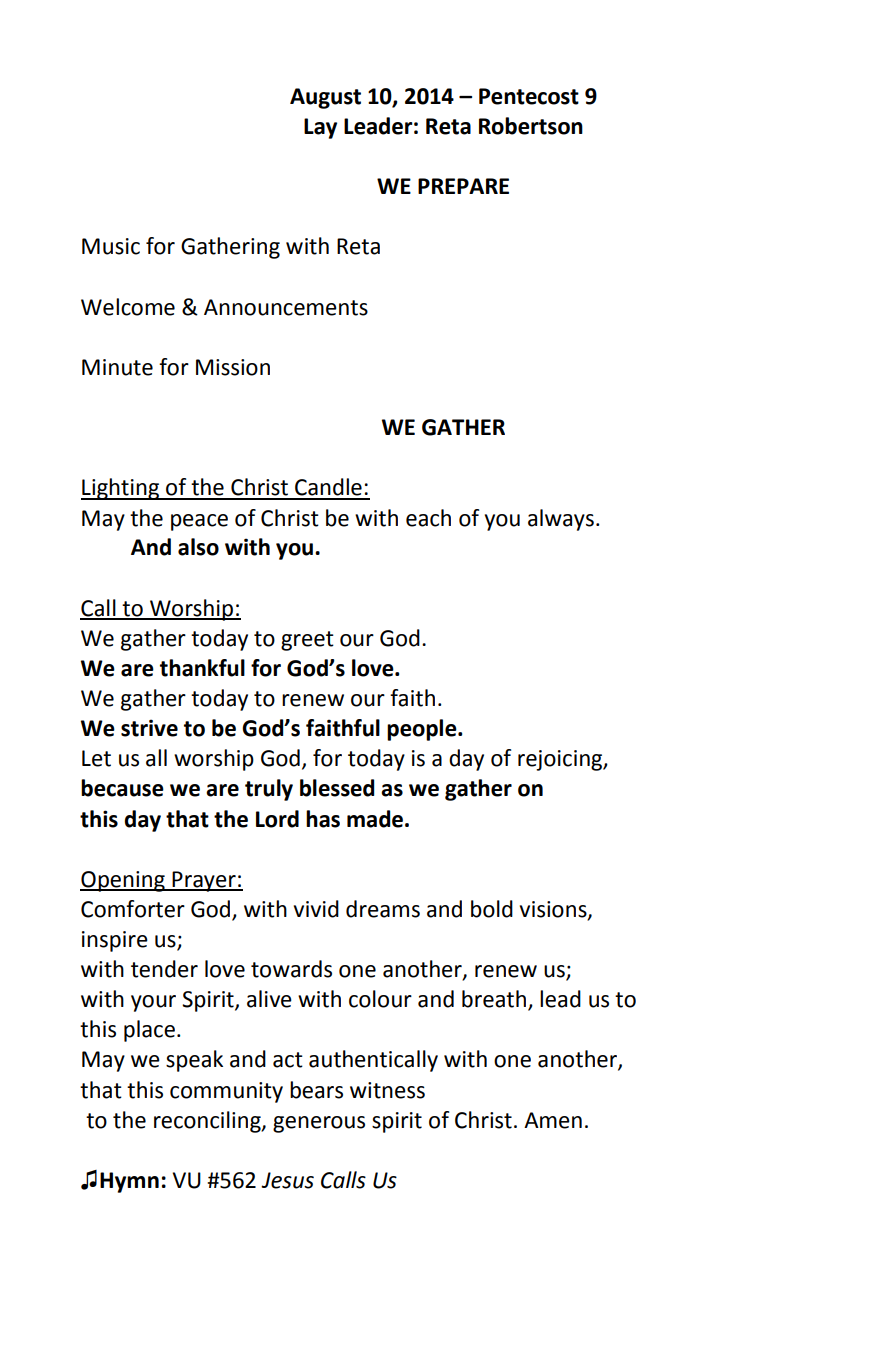 This document has width=887, height=1372. What do you see at coordinates (320, 128) in the document?
I see `Lay` at bounding box center [320, 128].
